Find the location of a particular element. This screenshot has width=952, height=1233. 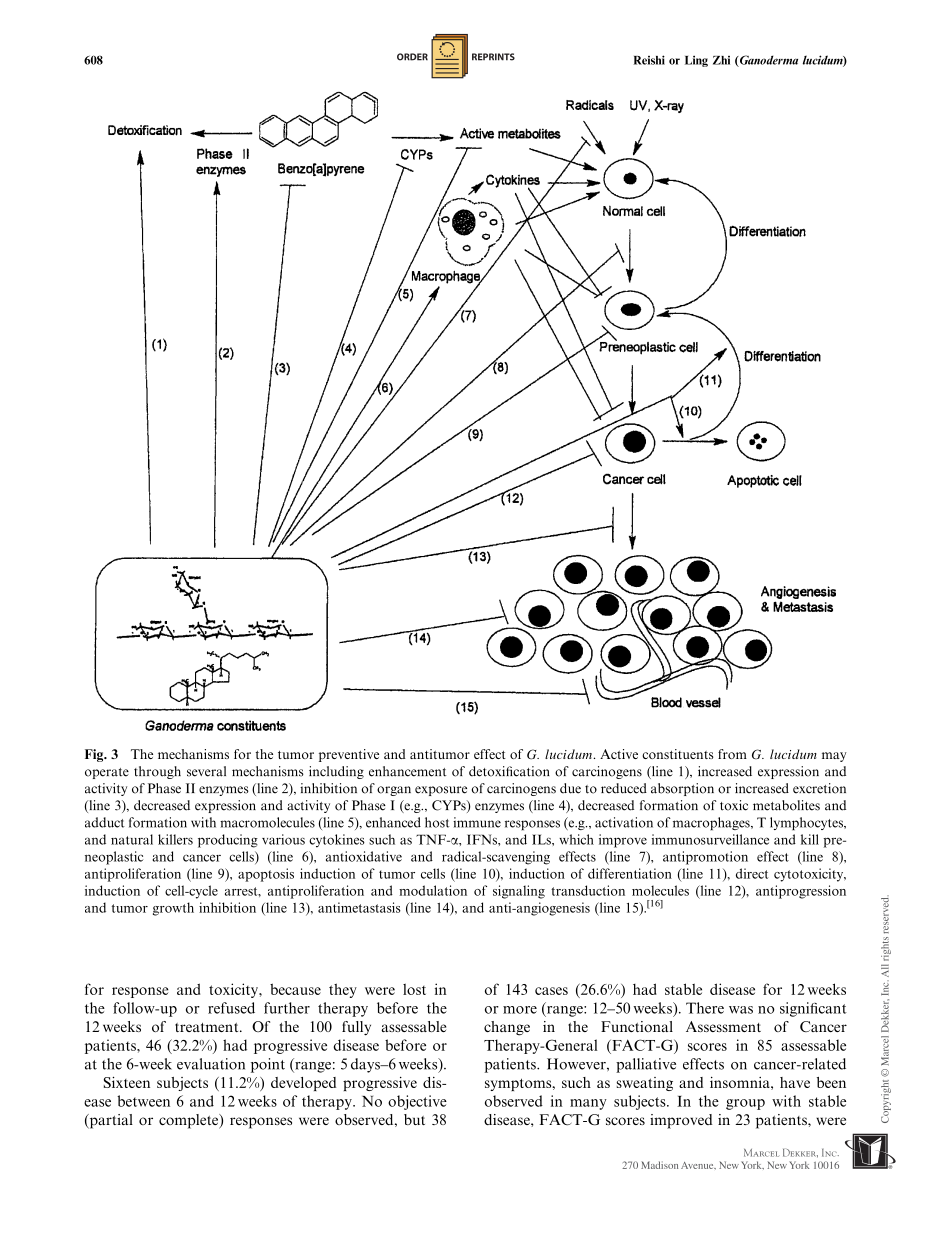

REPRINTS is located at coordinates (493, 57).
